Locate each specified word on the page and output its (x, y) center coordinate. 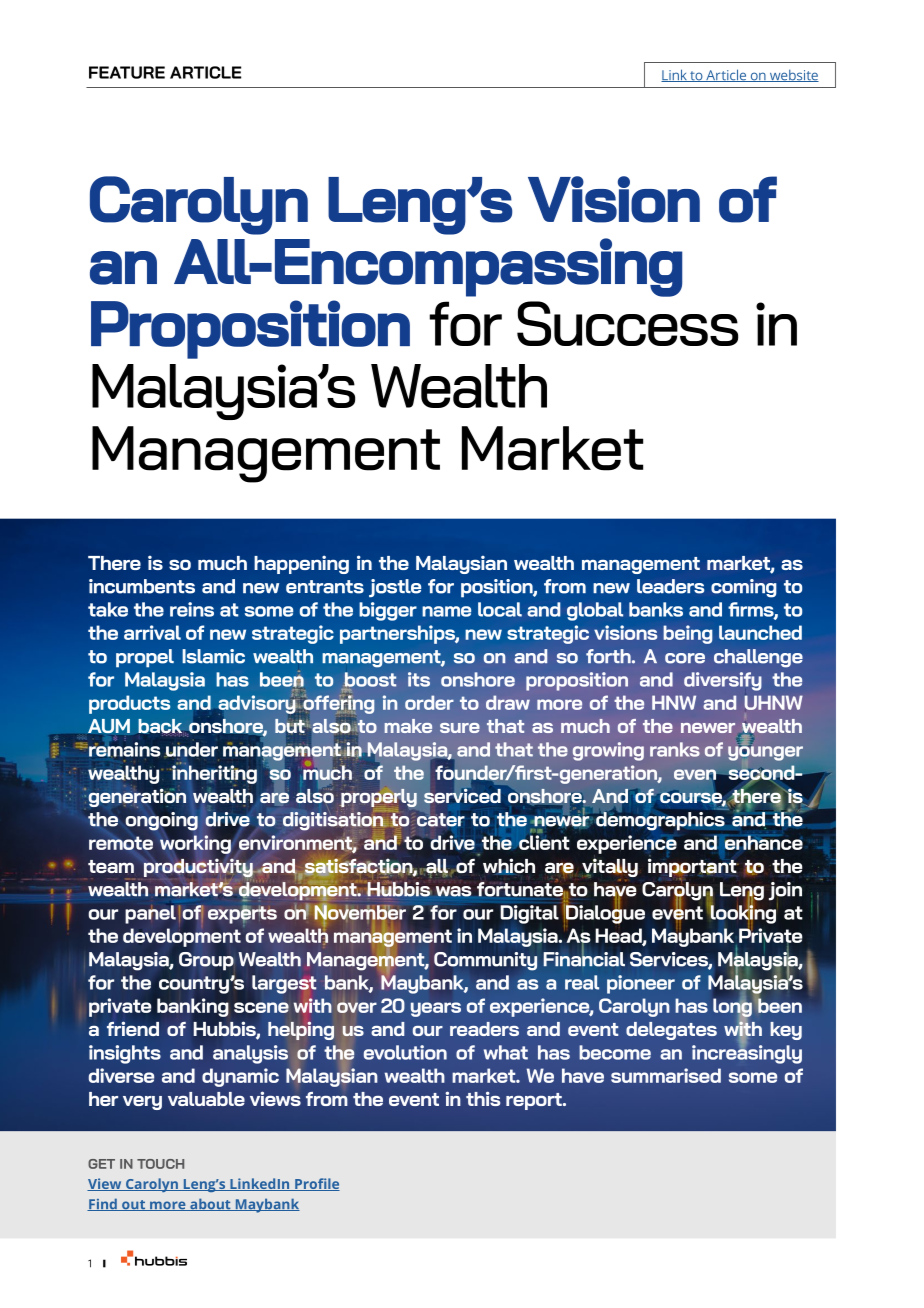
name (446, 611)
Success (627, 323)
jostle (395, 588)
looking (742, 914)
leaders (670, 586)
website (793, 76)
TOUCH (160, 1164)
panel (150, 914)
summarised (666, 1075)
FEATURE (127, 72)
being (688, 634)
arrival (152, 632)
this (483, 1098)
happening (301, 564)
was (453, 891)
